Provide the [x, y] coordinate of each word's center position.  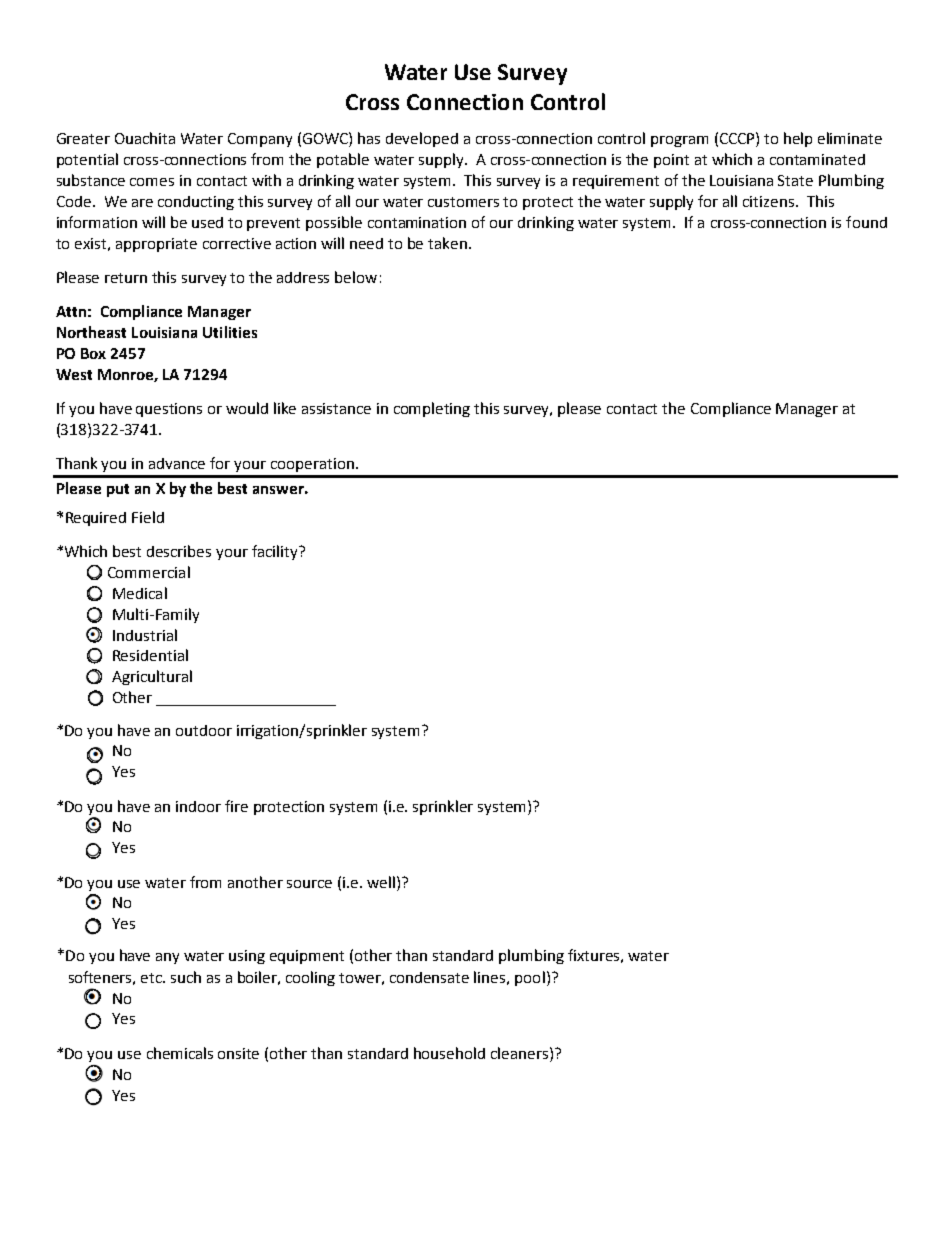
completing [432, 409]
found [866, 222]
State [795, 180]
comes [152, 182]
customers [463, 202]
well [382, 882]
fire [236, 806]
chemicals [180, 1053]
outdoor [204, 730]
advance [177, 463]
